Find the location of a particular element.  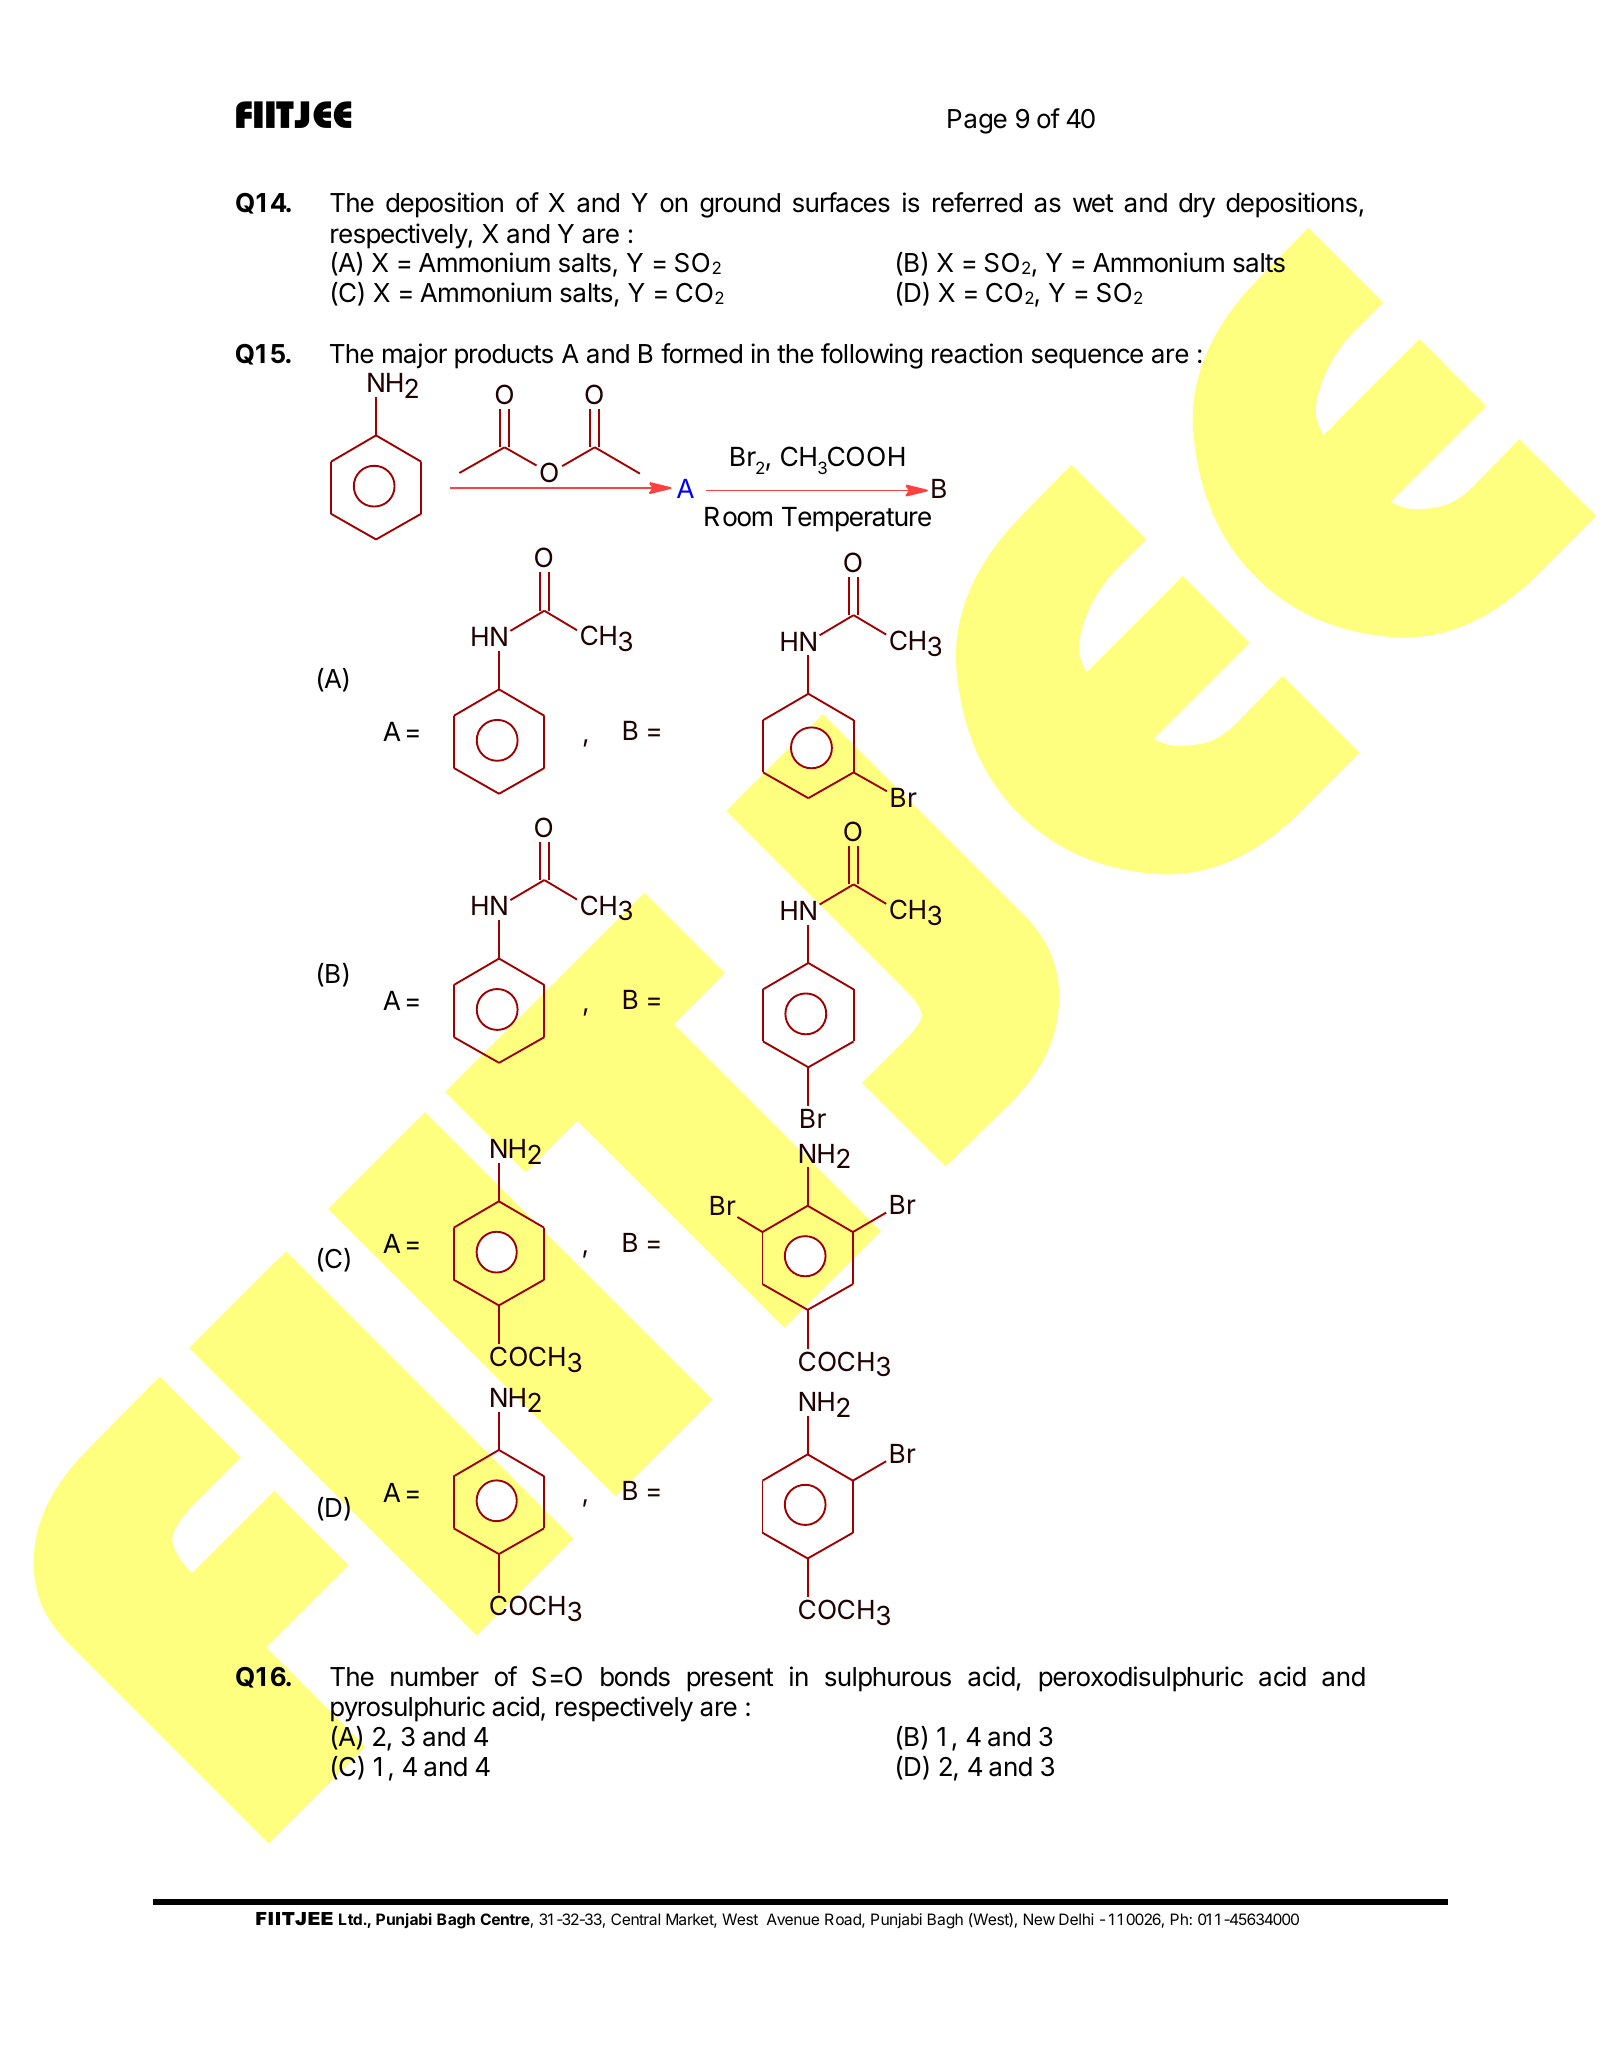

wet is located at coordinates (1093, 203).
